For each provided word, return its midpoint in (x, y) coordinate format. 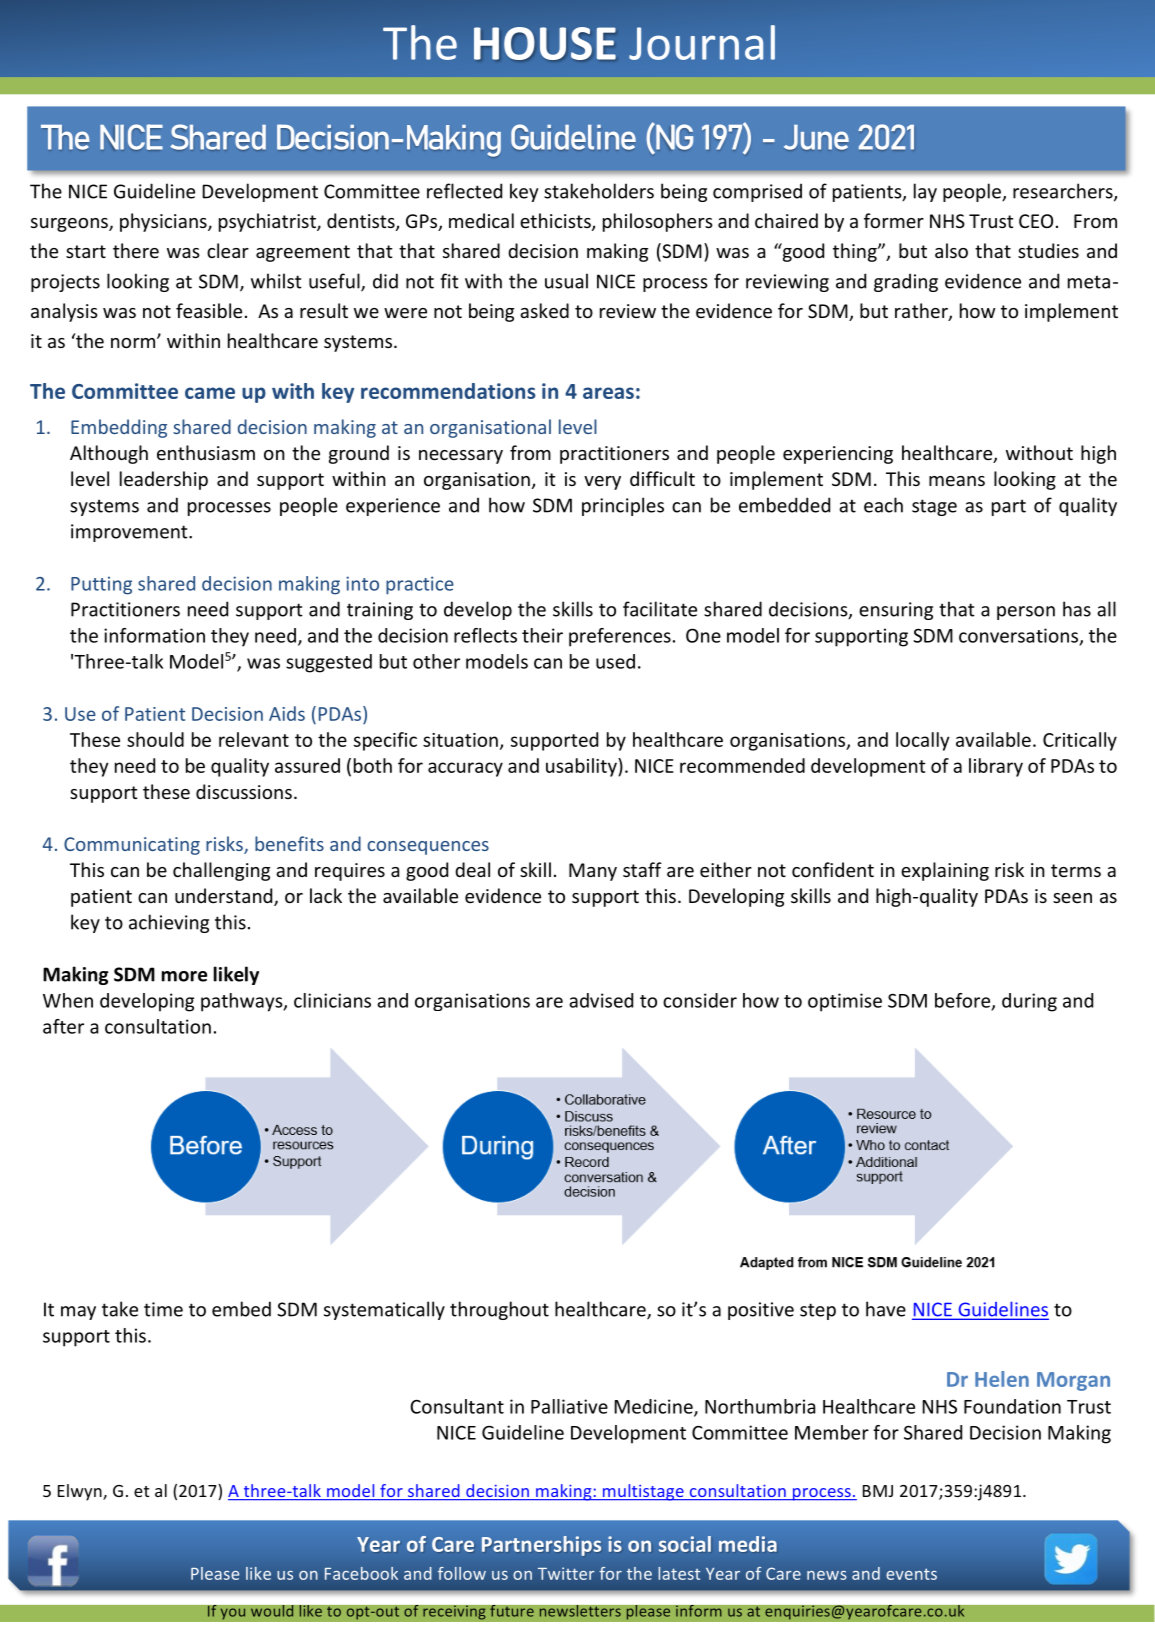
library (996, 767)
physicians (164, 222)
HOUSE (545, 43)
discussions (244, 791)
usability (582, 767)
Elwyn (81, 1492)
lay (925, 192)
